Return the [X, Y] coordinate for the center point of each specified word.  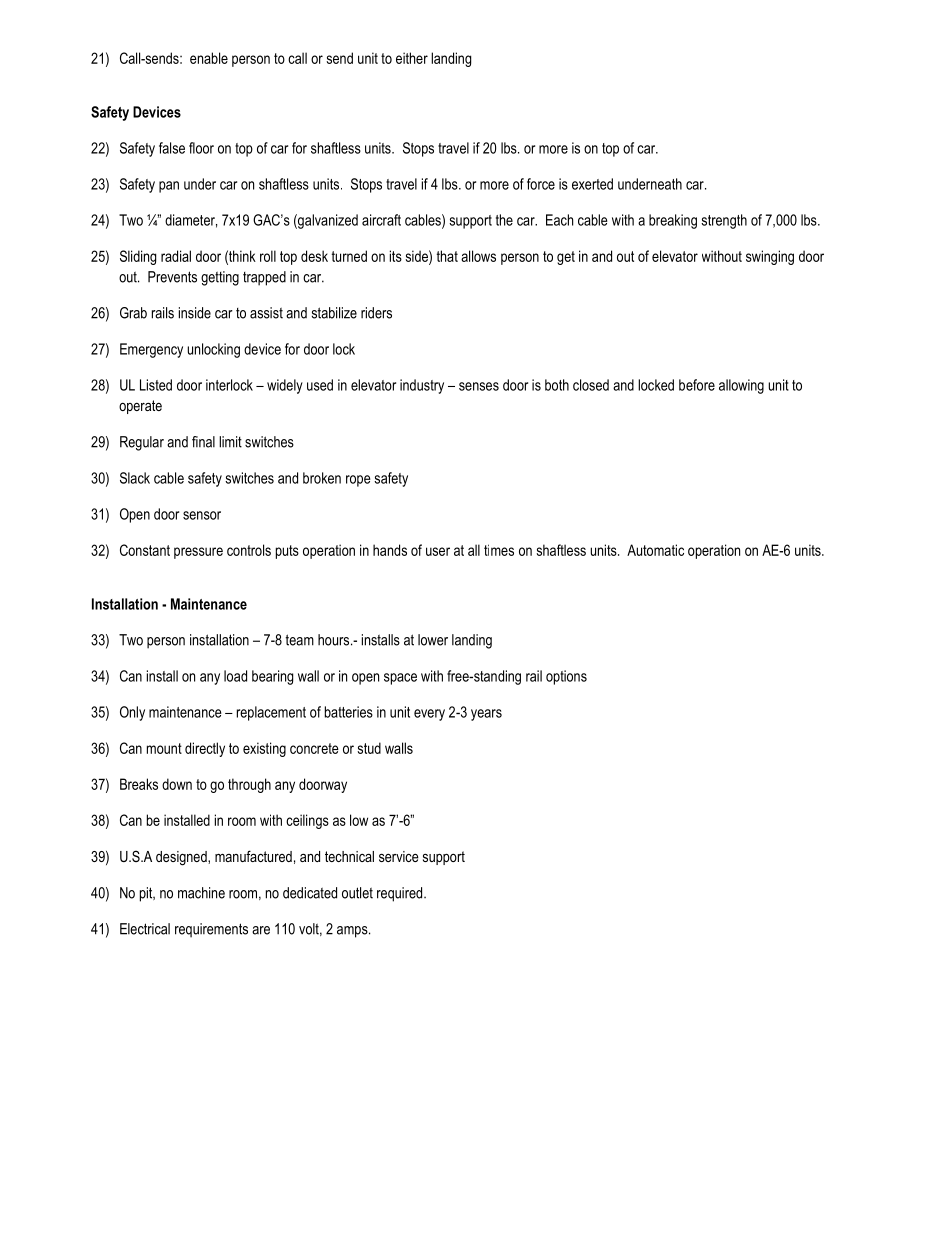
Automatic [655, 550]
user [438, 551]
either [412, 58]
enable [209, 58]
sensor [202, 515]
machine [201, 893]
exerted [592, 184]
